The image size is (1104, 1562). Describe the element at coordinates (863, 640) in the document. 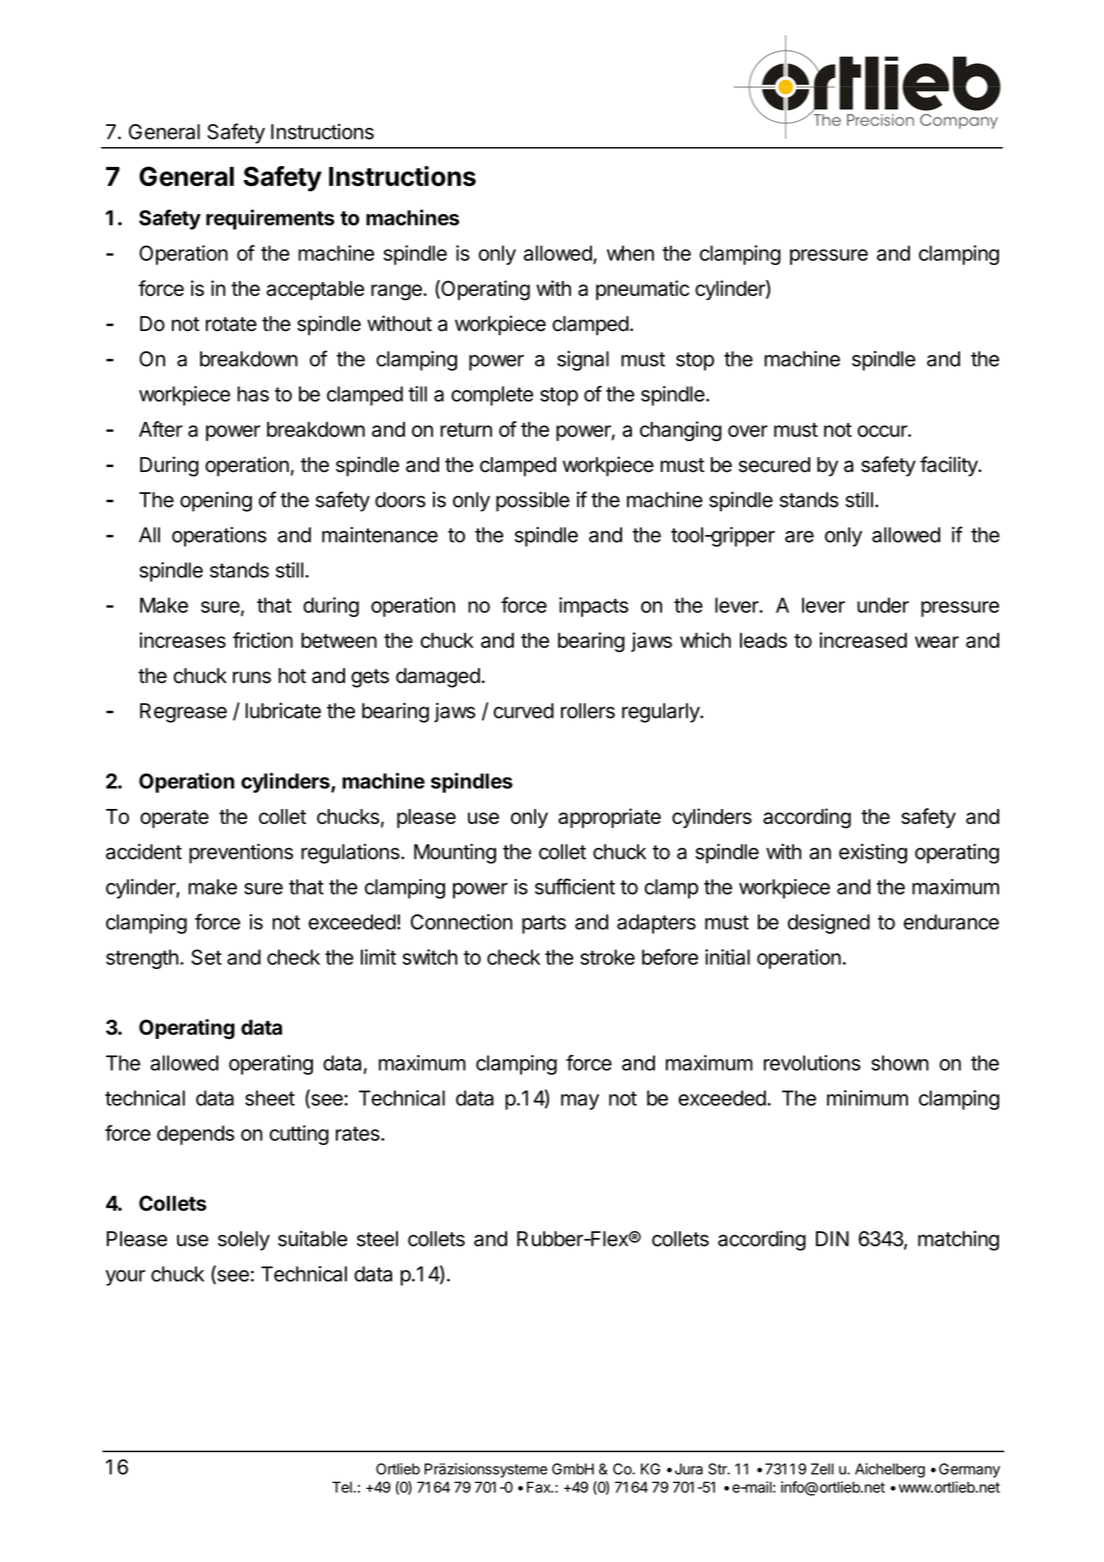

I see `increased` at that location.
